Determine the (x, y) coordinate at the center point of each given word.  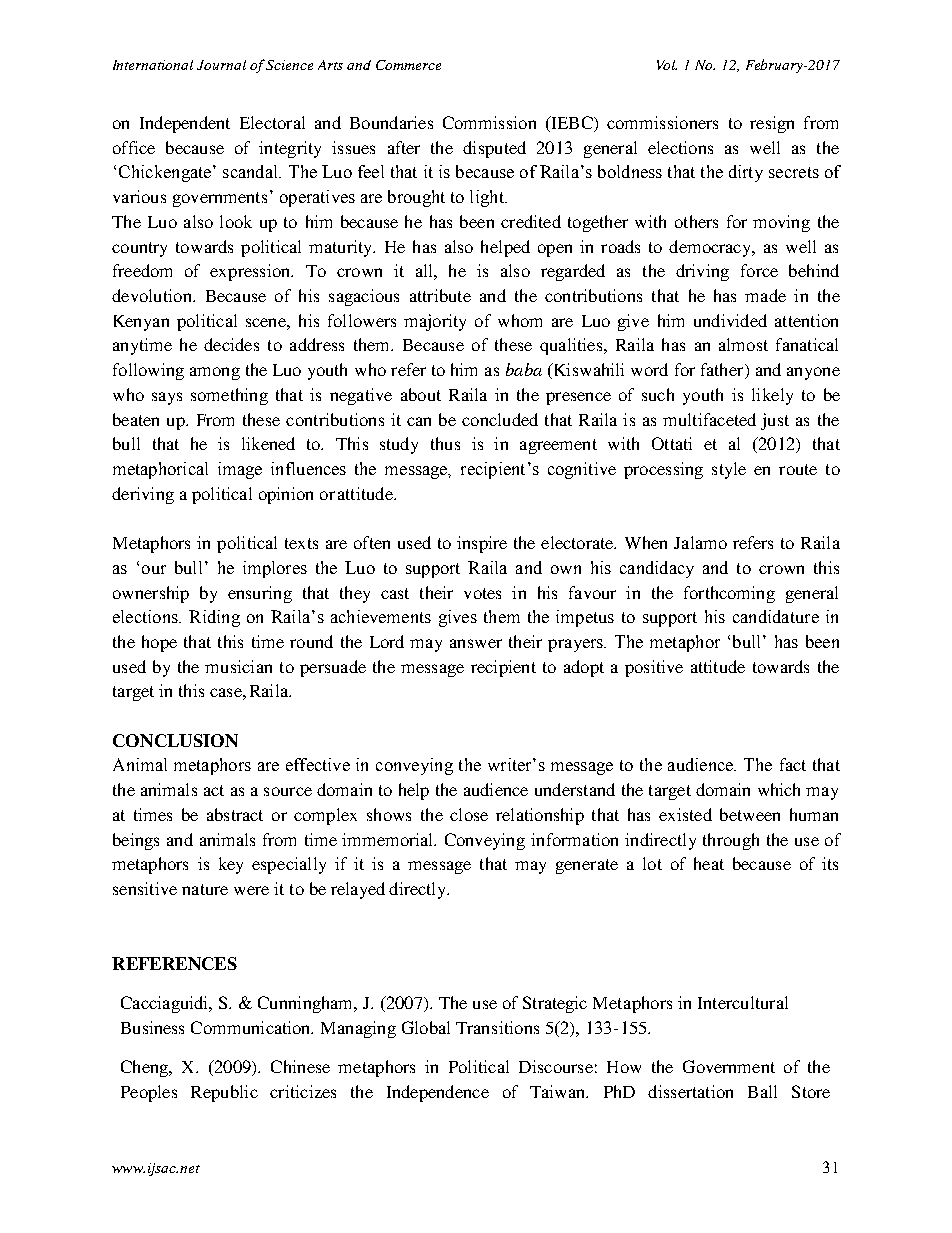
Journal (221, 65)
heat (709, 863)
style (729, 470)
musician (238, 666)
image (240, 470)
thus (445, 443)
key (231, 865)
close (469, 814)
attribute (440, 295)
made (765, 295)
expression (251, 272)
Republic (224, 1093)
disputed (494, 149)
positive (654, 668)
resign (772, 124)
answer (476, 643)
